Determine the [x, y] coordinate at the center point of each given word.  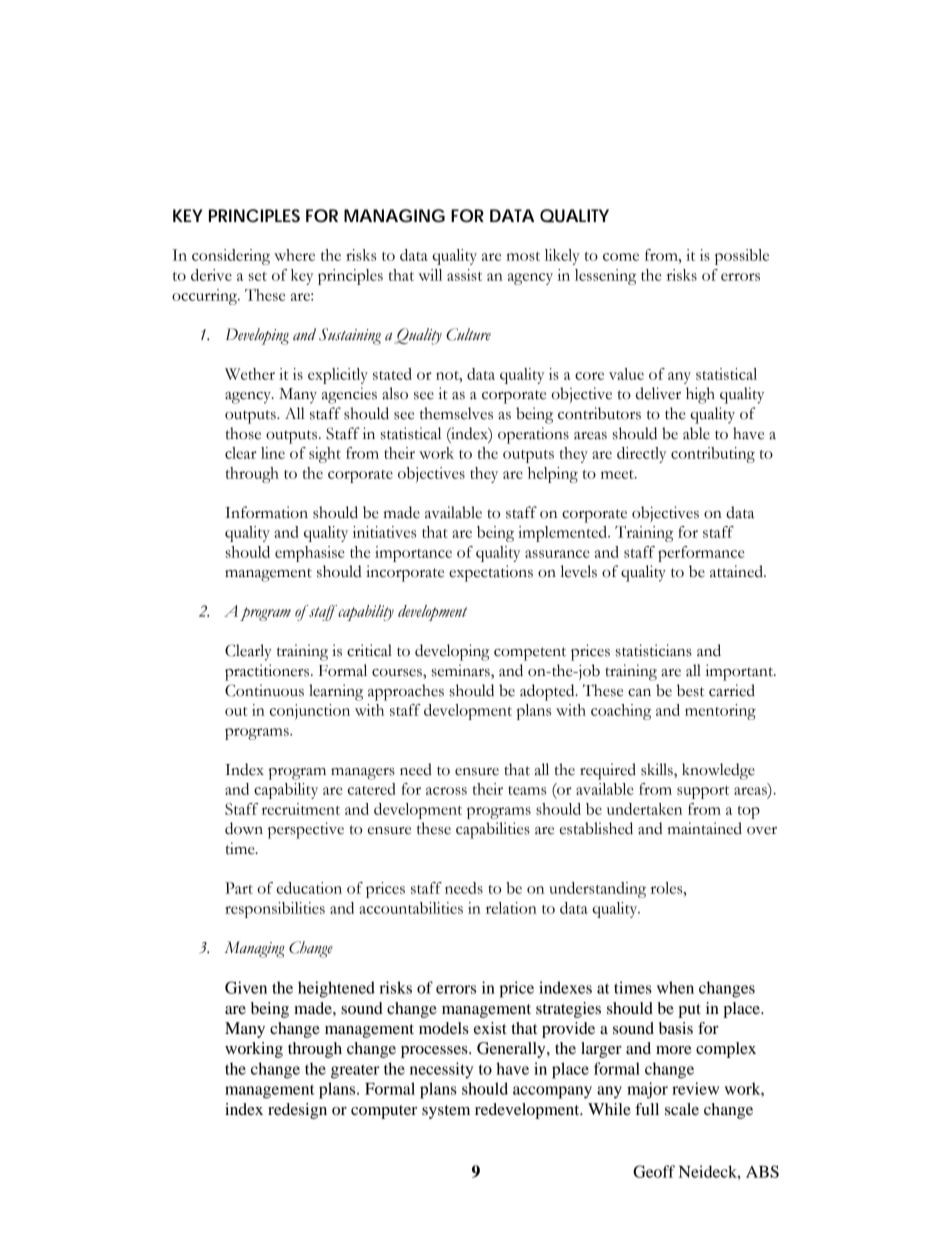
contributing [713, 455]
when [675, 987]
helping [553, 475]
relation [511, 908]
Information [266, 512]
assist [464, 275]
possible [742, 257]
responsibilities [275, 910]
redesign [297, 1111]
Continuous [264, 690]
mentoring [720, 712]
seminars [462, 671]
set [258, 276]
